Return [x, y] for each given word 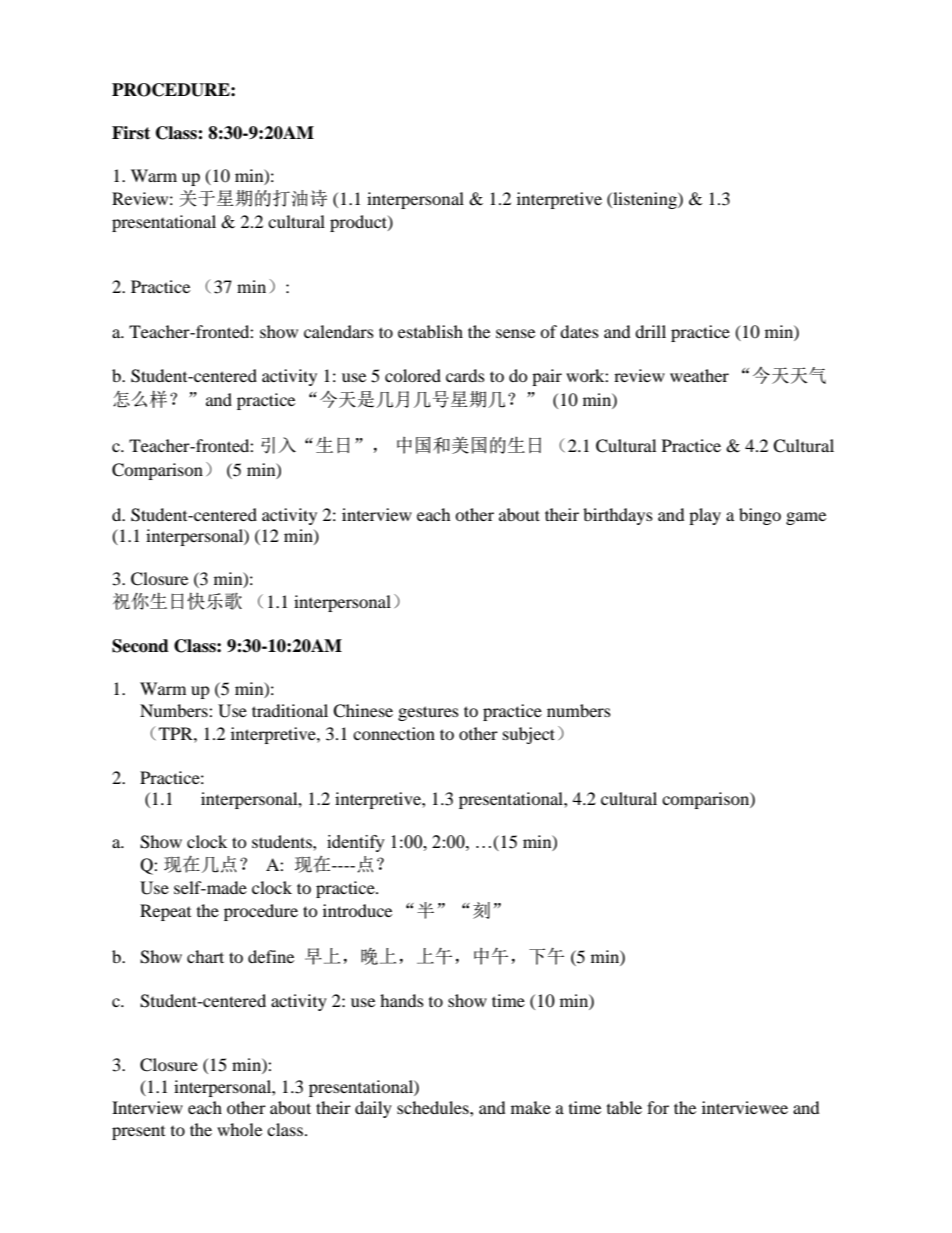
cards [465, 375]
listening [645, 200]
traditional [290, 710]
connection [394, 733]
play [705, 516]
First [131, 133]
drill [650, 331]
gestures [428, 713]
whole [239, 1129]
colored [413, 375]
